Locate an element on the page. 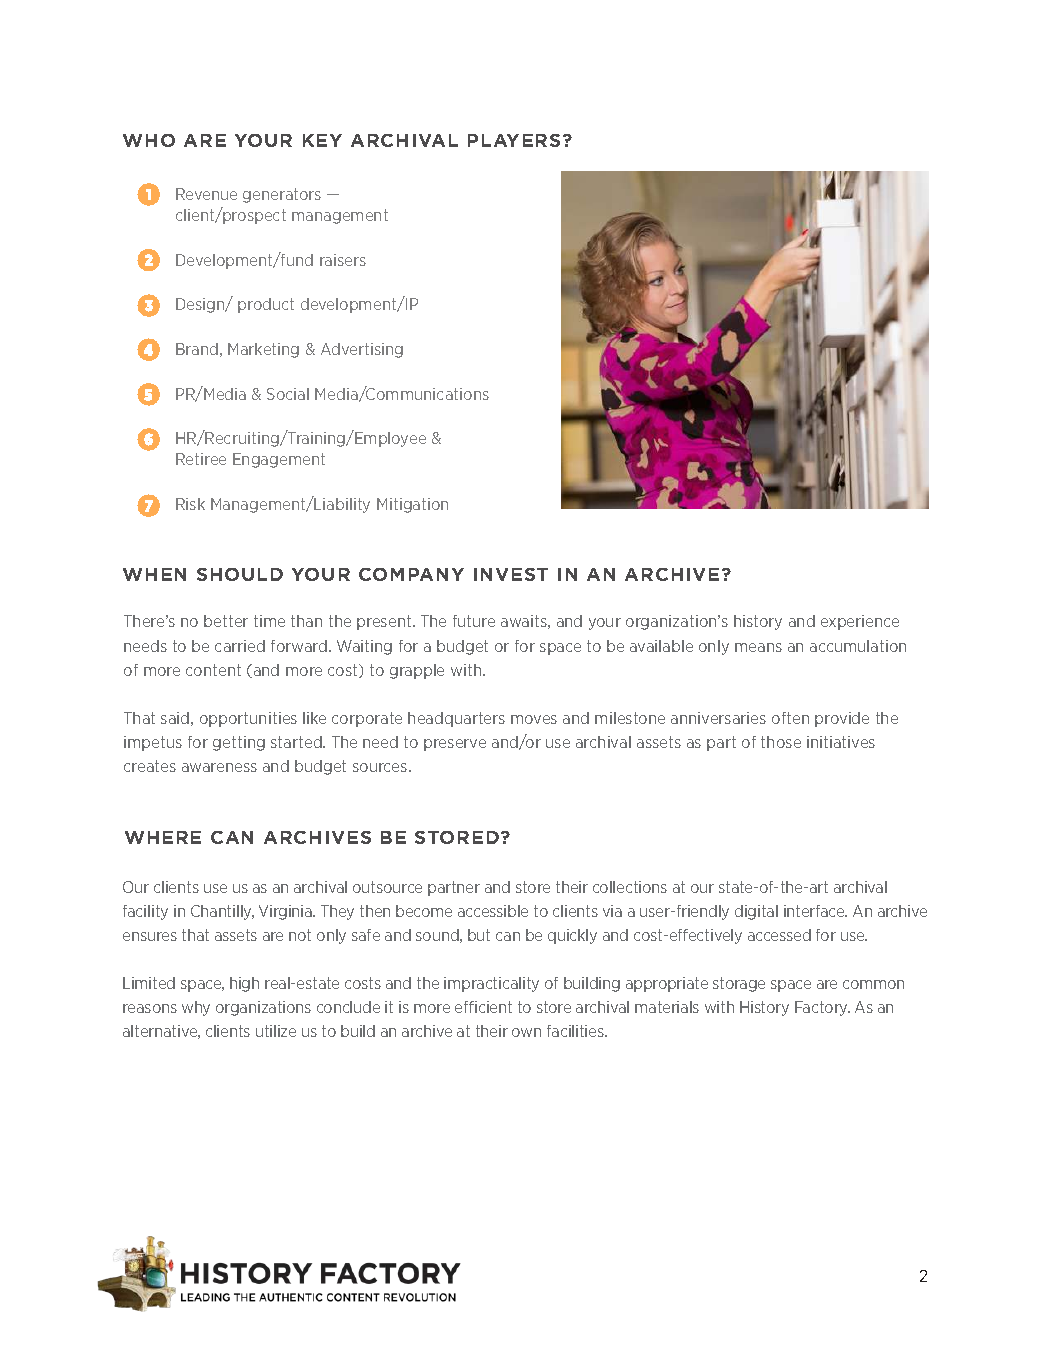 The width and height of the page is (1051, 1360). preserve is located at coordinates (455, 745).
